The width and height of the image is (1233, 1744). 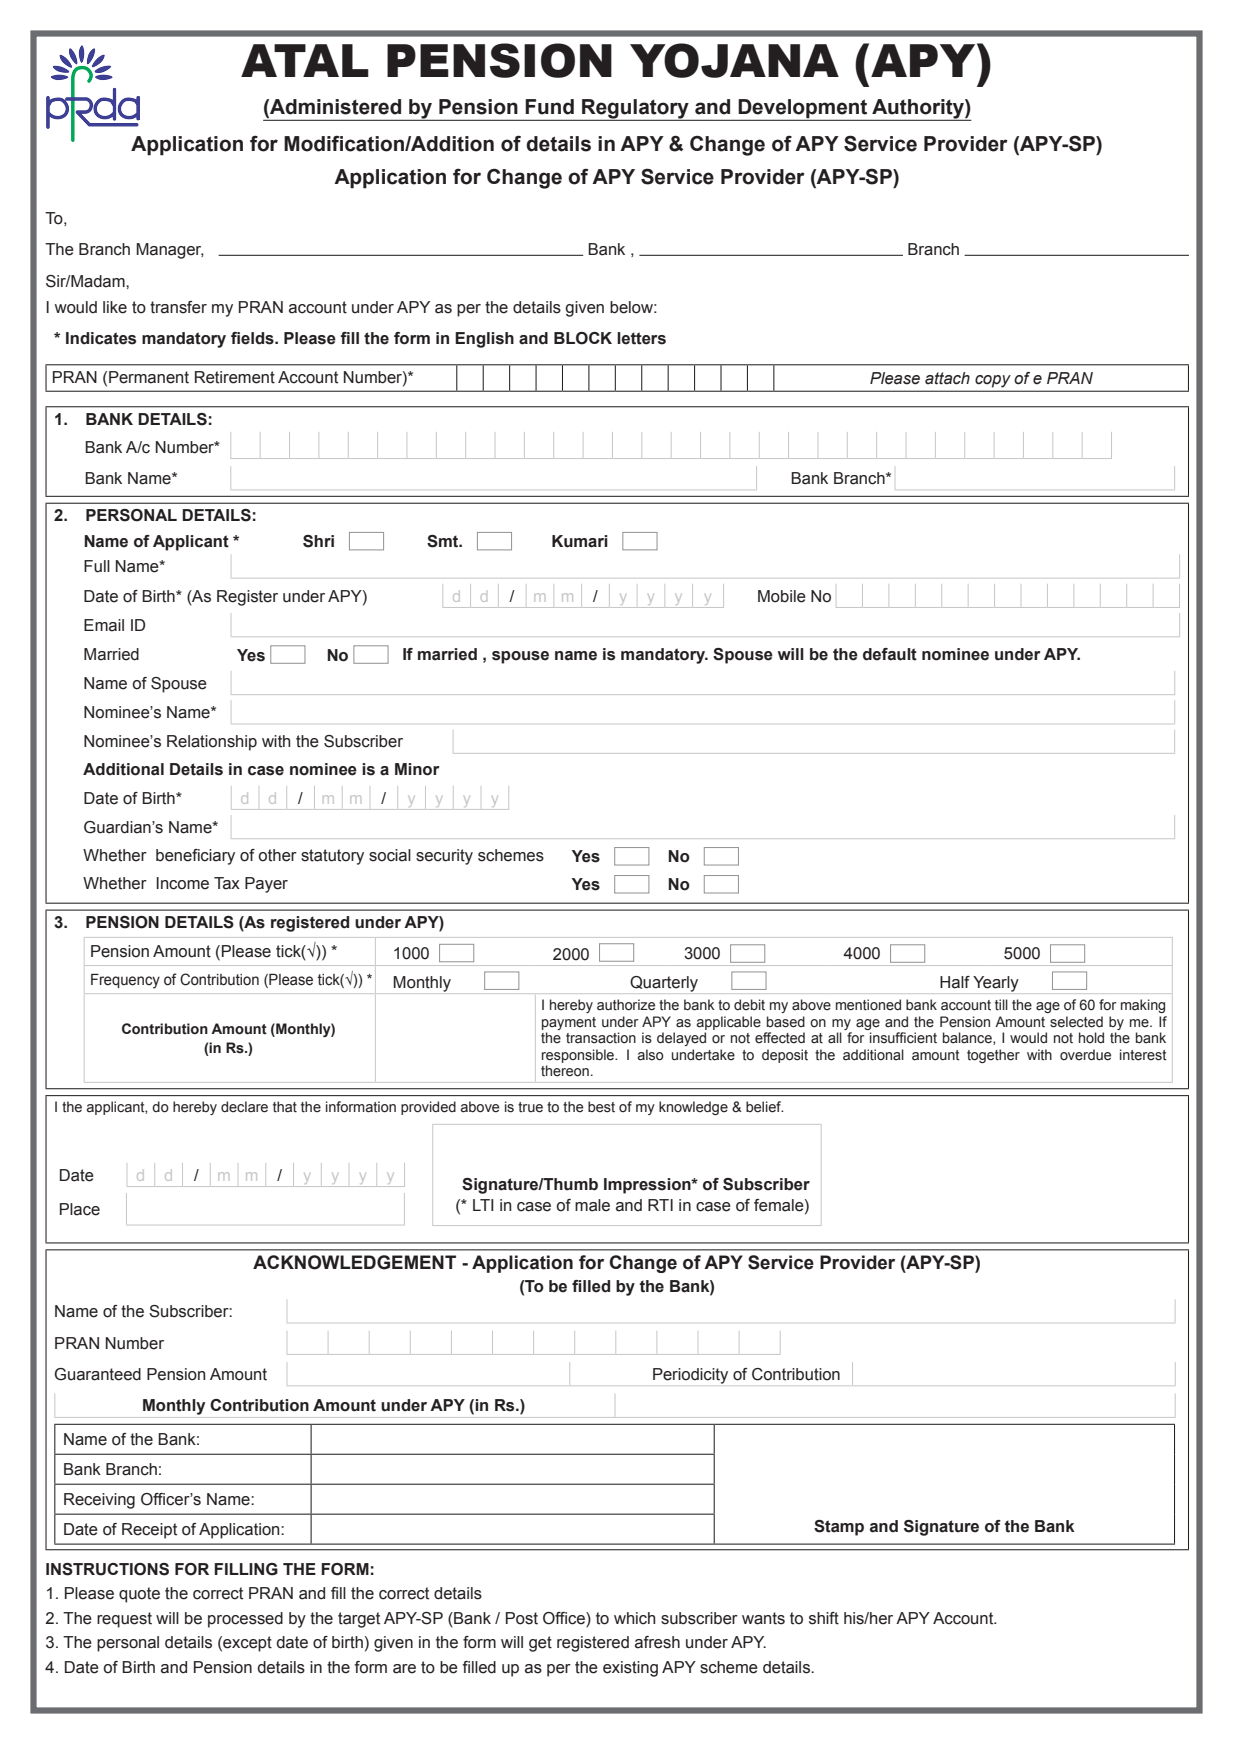 What do you see at coordinates (803, 110) in the image?
I see `Development` at bounding box center [803, 110].
